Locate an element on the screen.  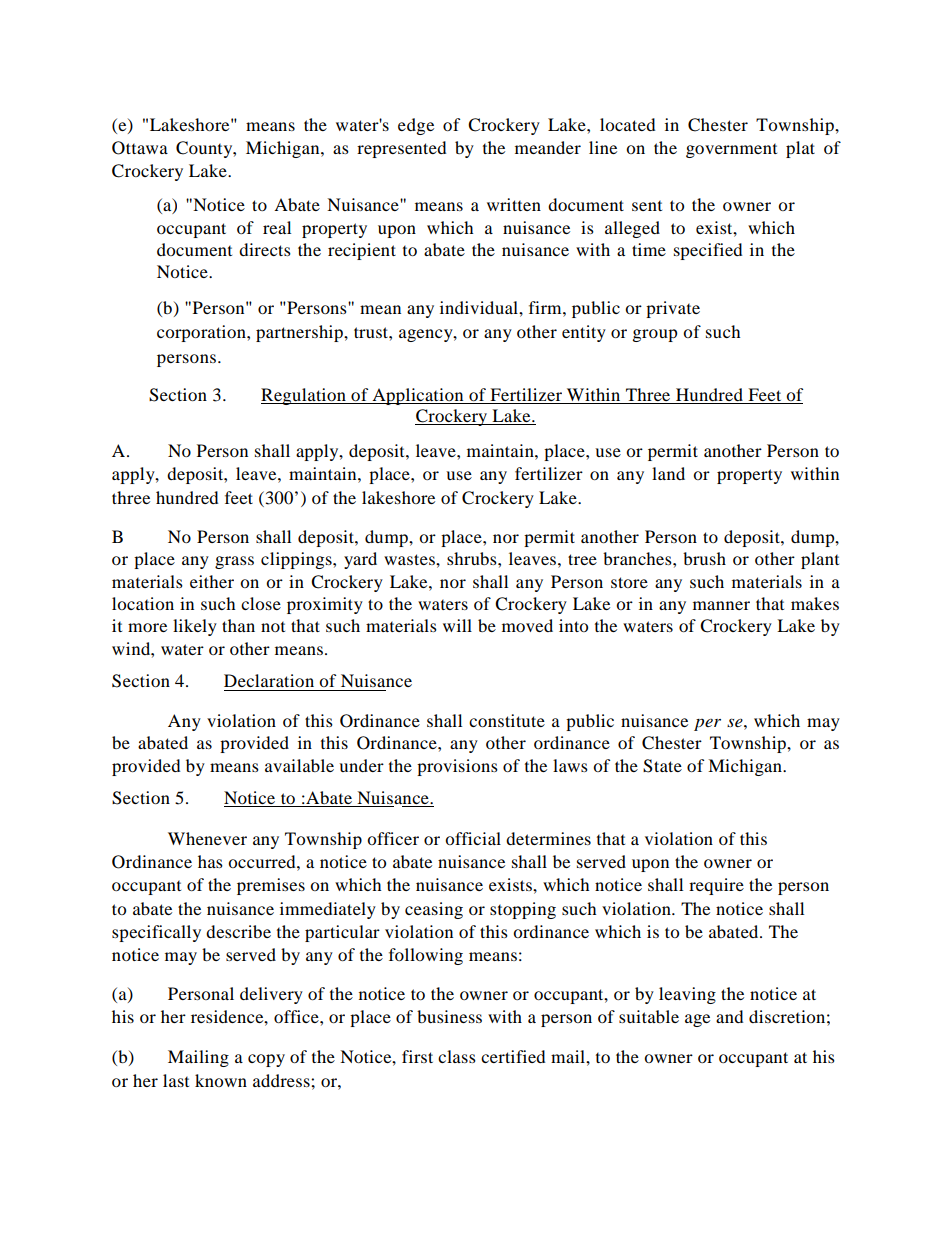
government is located at coordinates (731, 150).
